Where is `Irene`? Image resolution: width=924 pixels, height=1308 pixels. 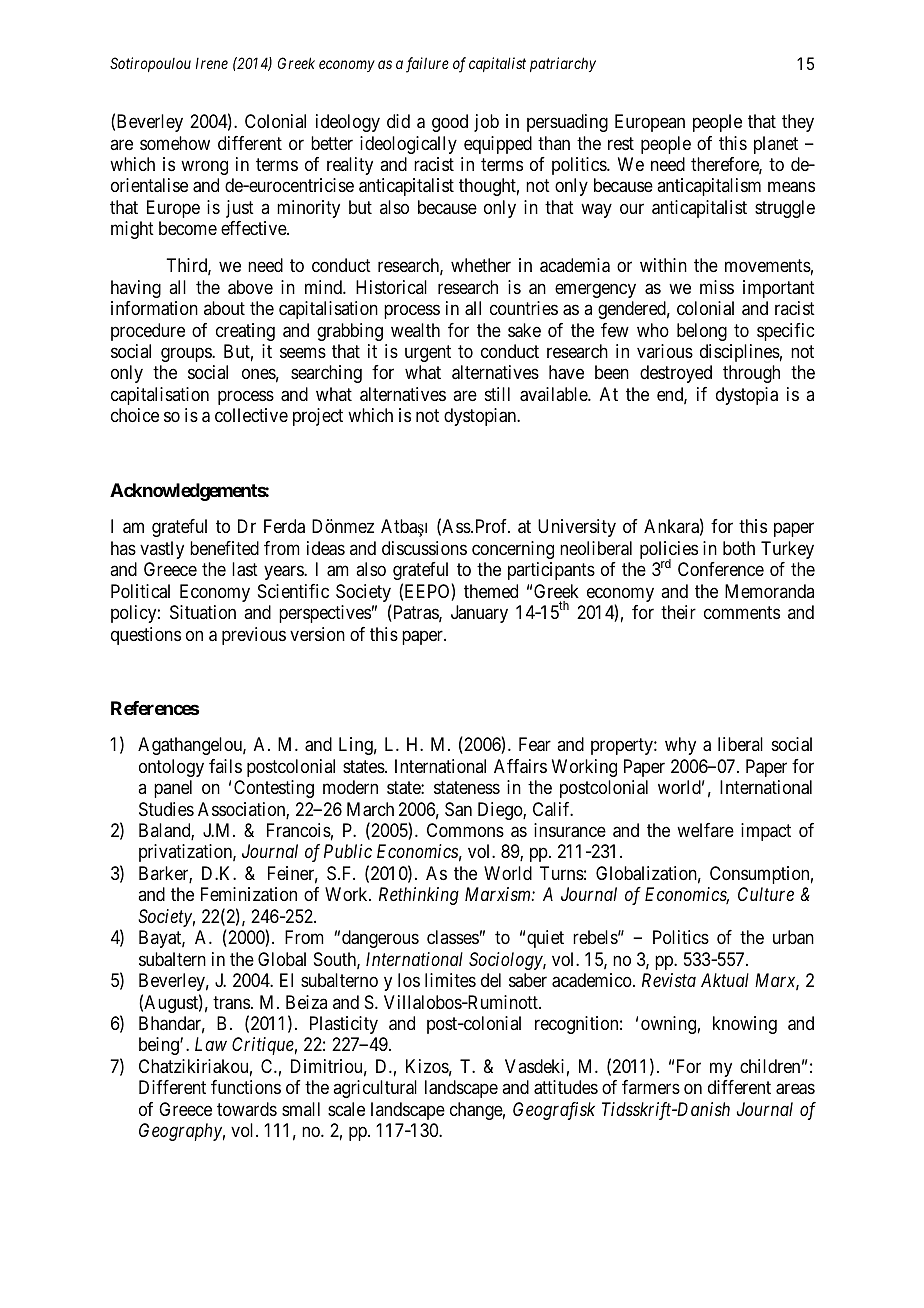 Irene is located at coordinates (212, 63).
